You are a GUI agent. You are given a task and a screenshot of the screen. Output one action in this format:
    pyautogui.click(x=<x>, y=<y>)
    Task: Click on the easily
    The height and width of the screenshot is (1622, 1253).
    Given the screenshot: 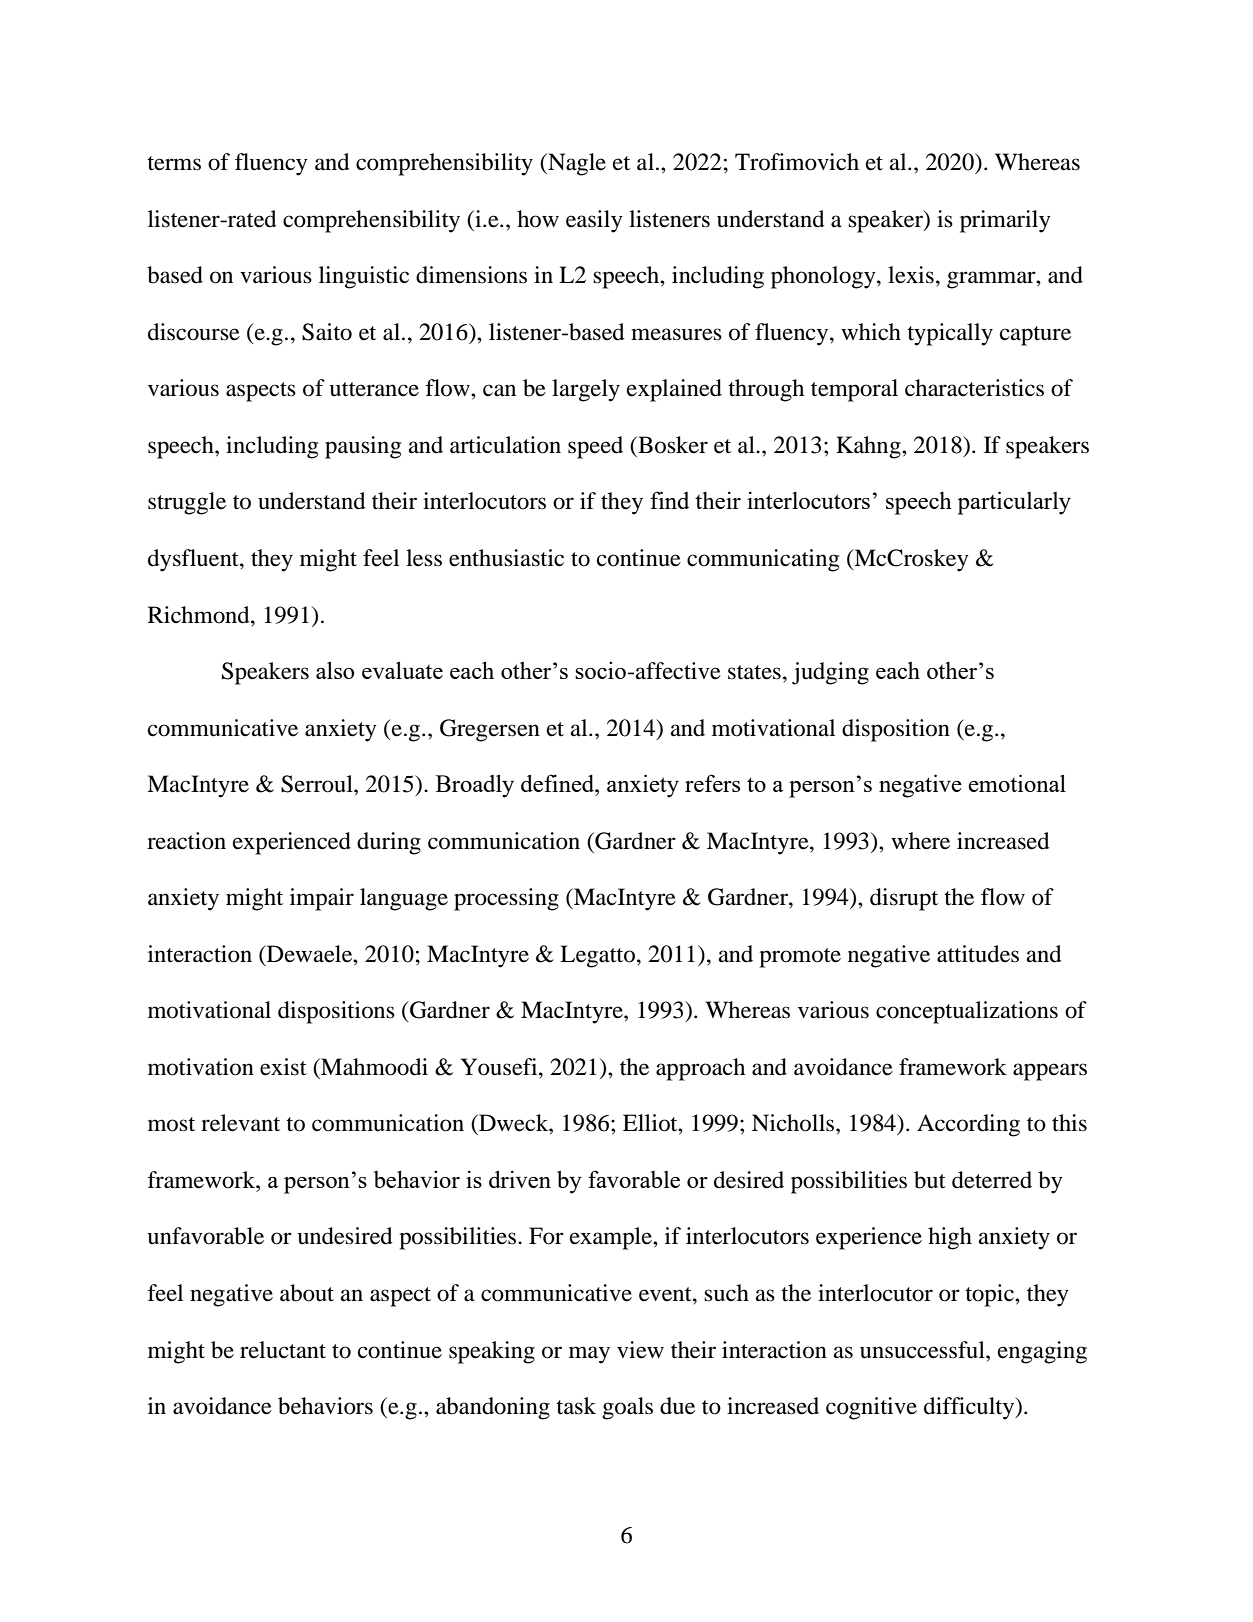 What is the action you would take?
    pyautogui.click(x=594, y=221)
